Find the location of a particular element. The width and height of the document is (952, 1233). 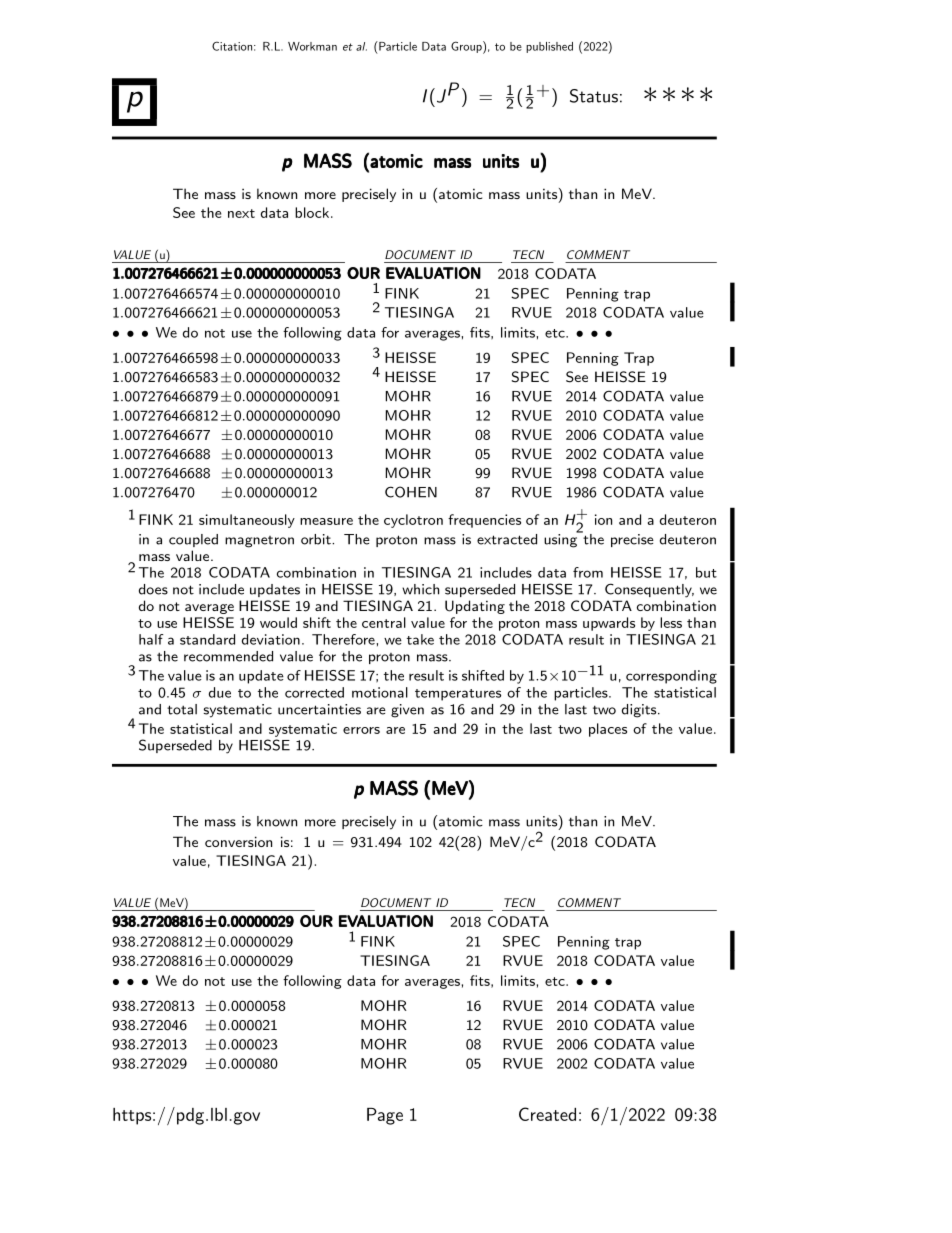

simultaneously is located at coordinates (247, 521).
